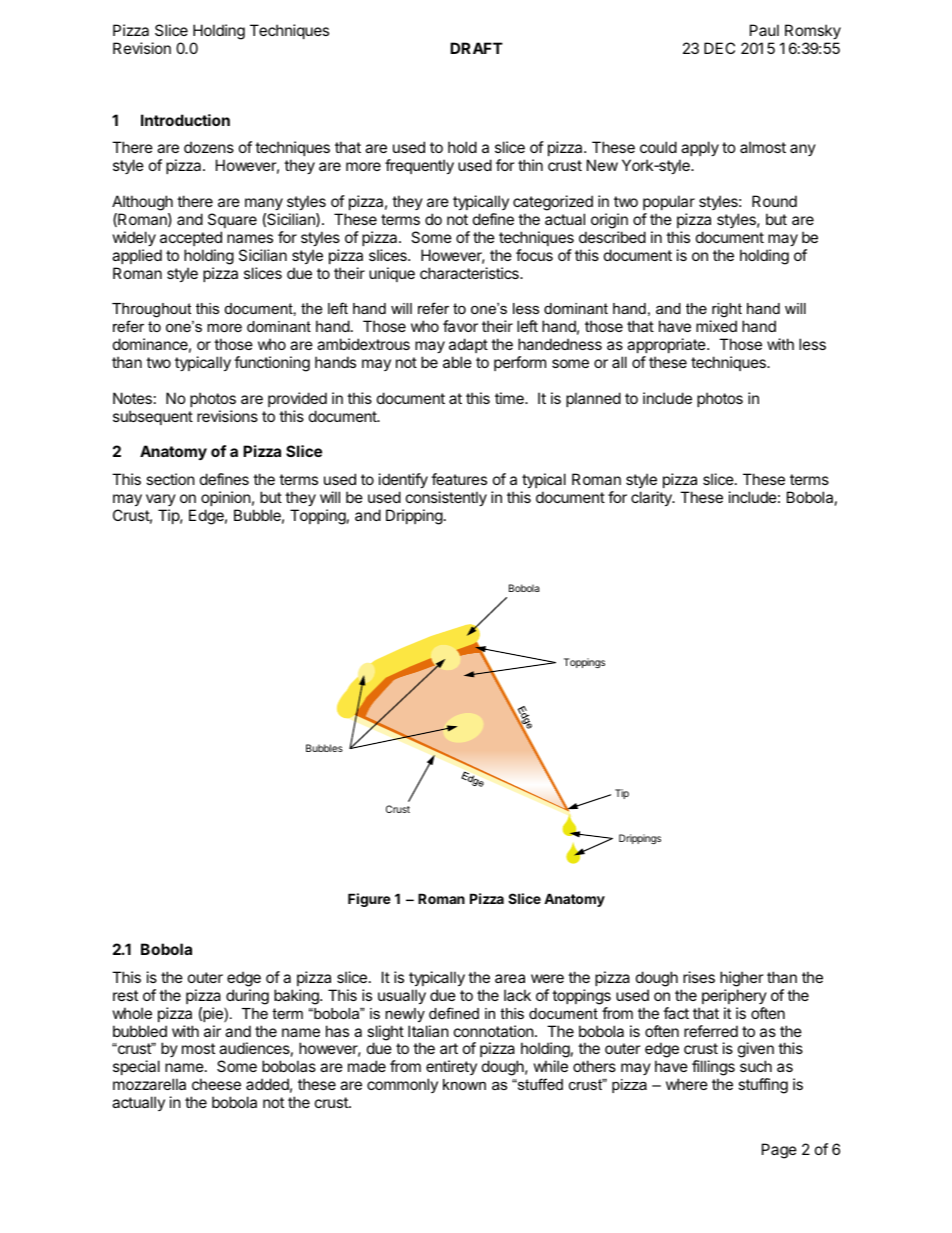 The image size is (952, 1233). What do you see at coordinates (369, 900) in the image?
I see `Figure` at bounding box center [369, 900].
